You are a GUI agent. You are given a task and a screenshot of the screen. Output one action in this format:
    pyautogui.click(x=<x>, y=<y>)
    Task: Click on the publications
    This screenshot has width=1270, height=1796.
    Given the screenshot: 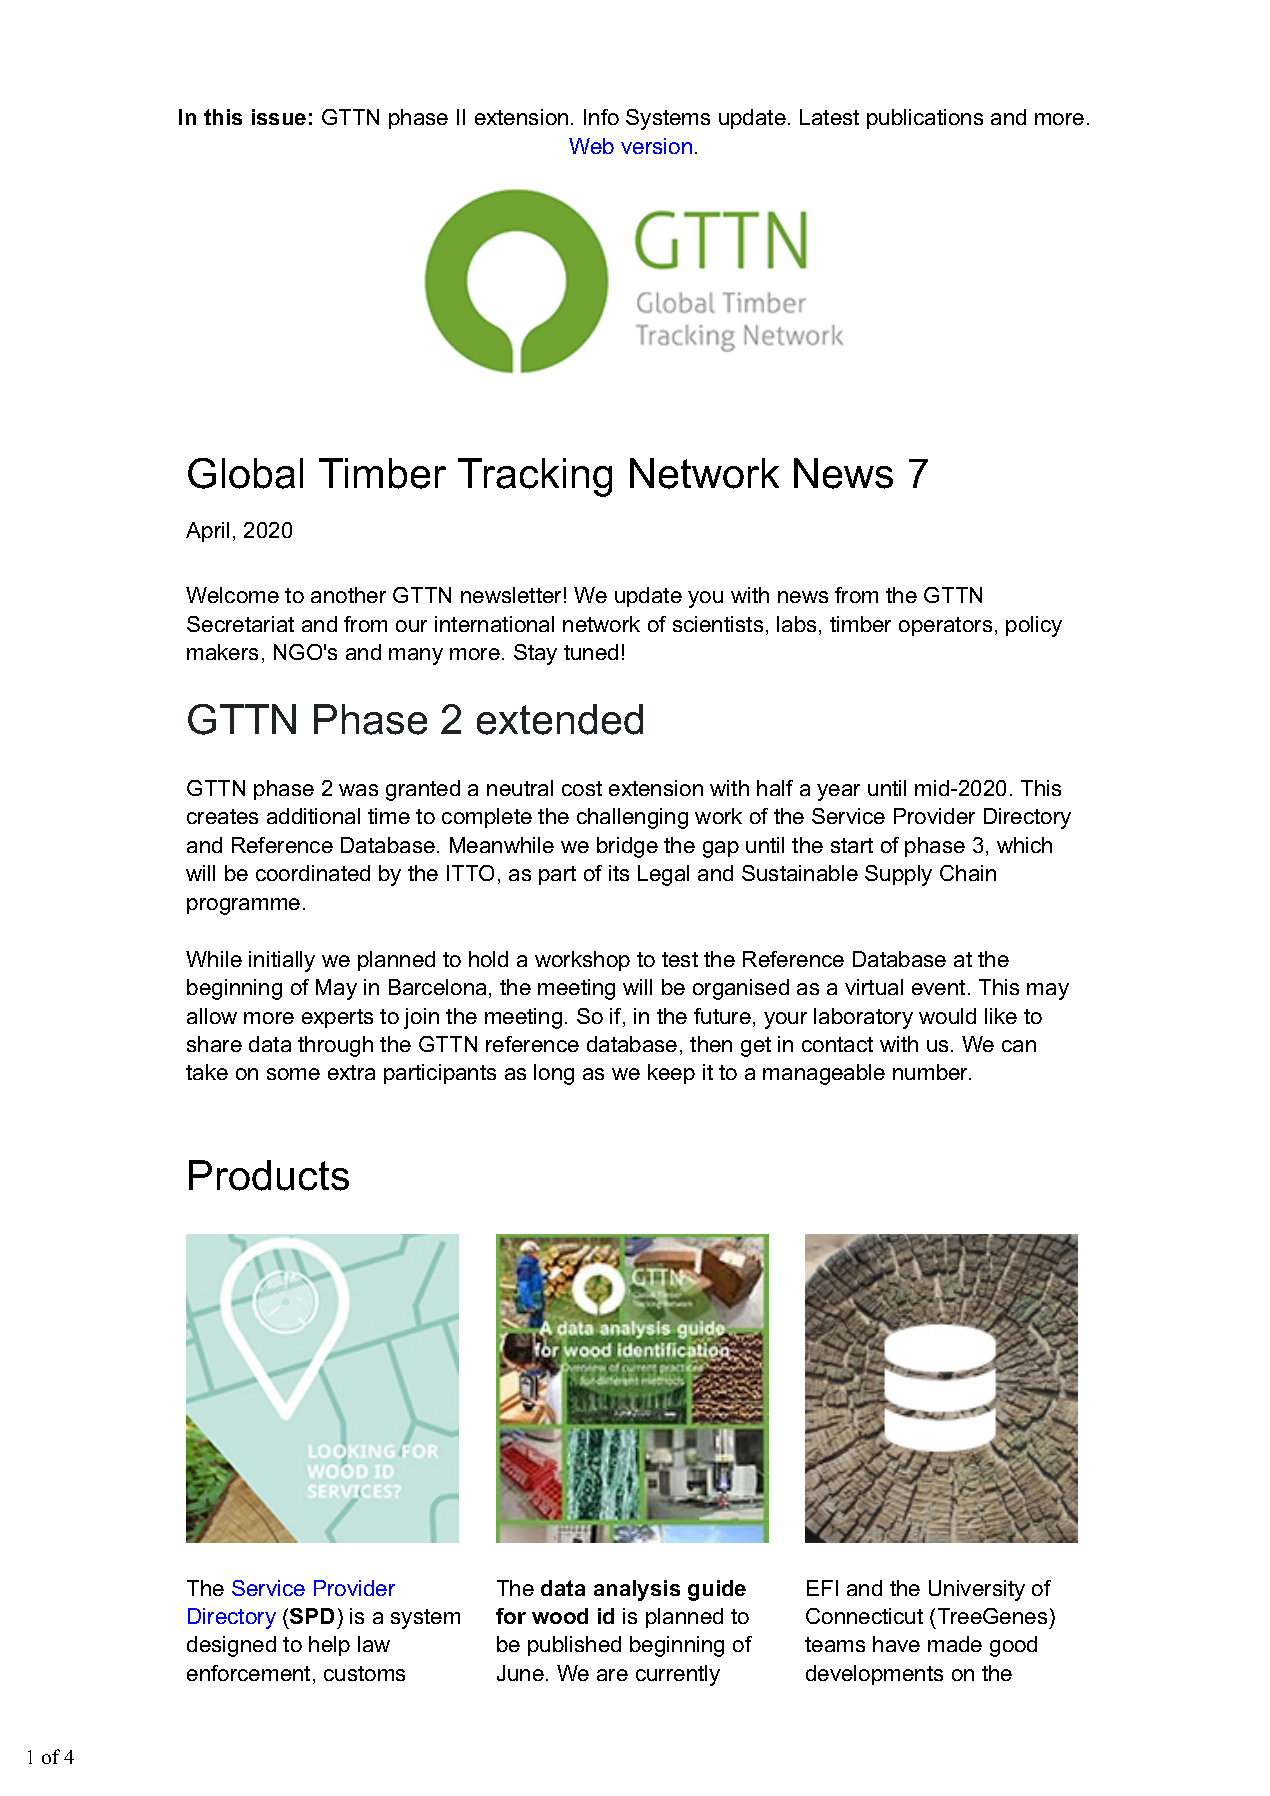 What is the action you would take?
    pyautogui.click(x=925, y=119)
